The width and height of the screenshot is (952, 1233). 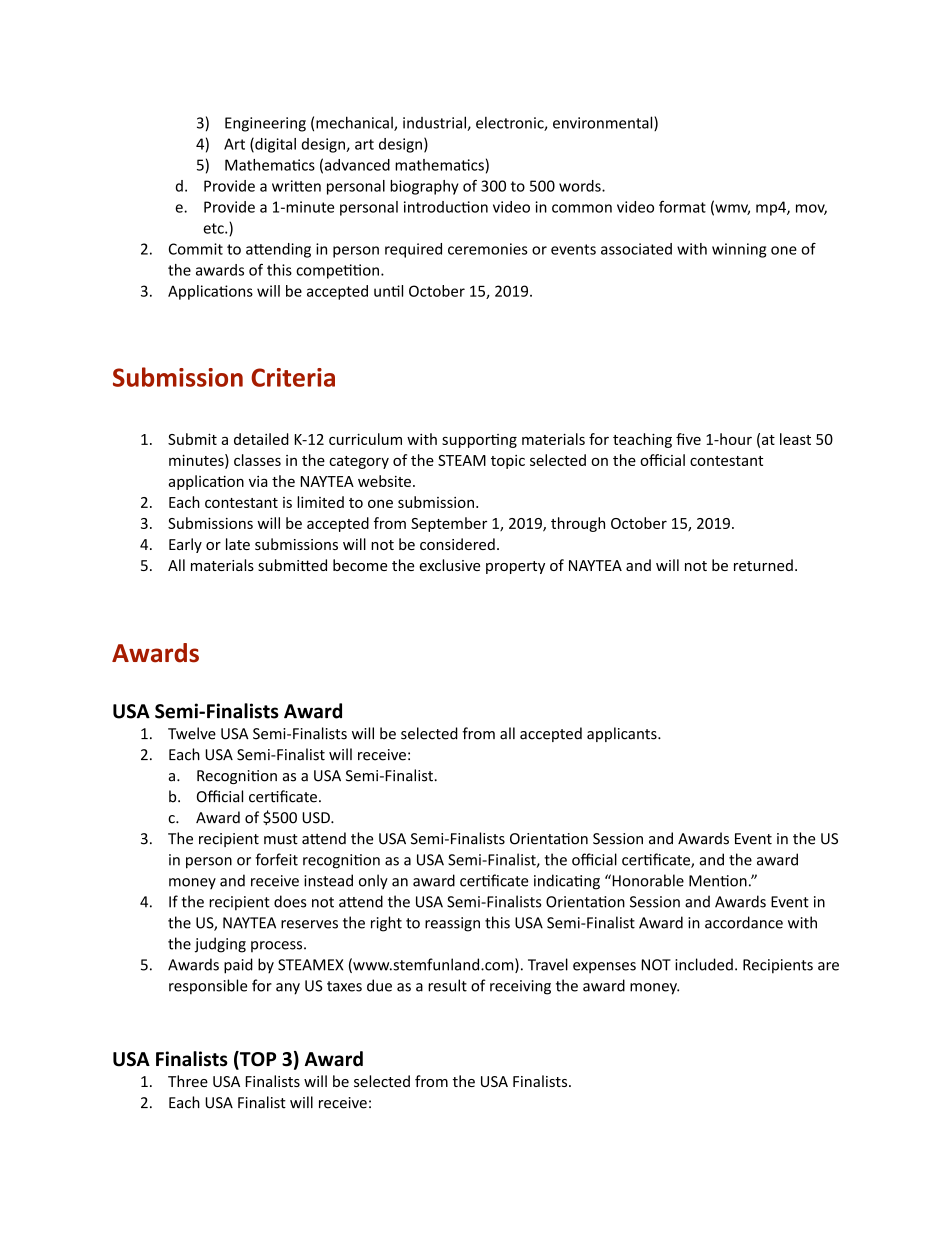 What do you see at coordinates (435, 123) in the screenshot?
I see `industrial` at bounding box center [435, 123].
